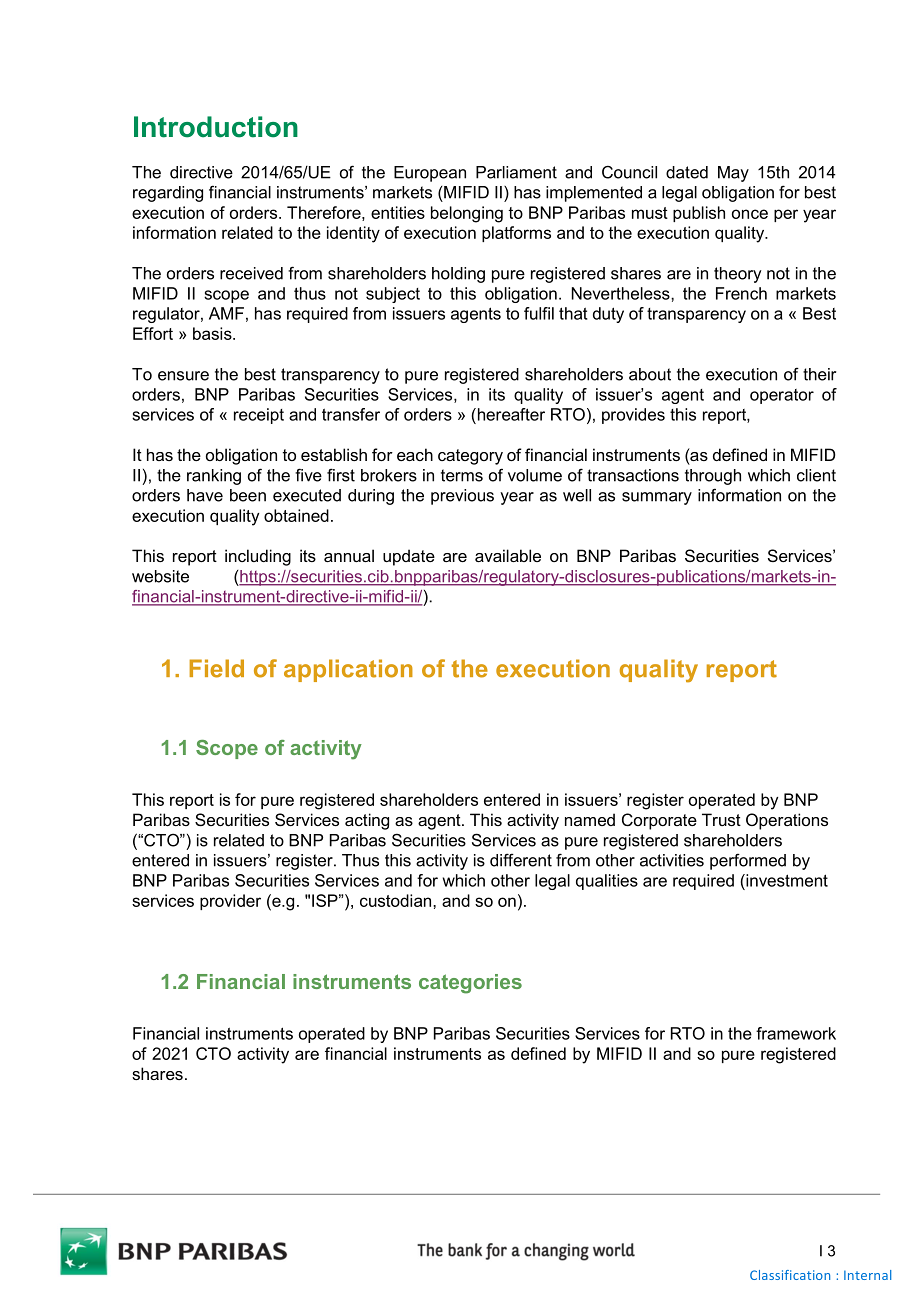  What do you see at coordinates (470, 984) in the screenshot?
I see `categories` at bounding box center [470, 984].
